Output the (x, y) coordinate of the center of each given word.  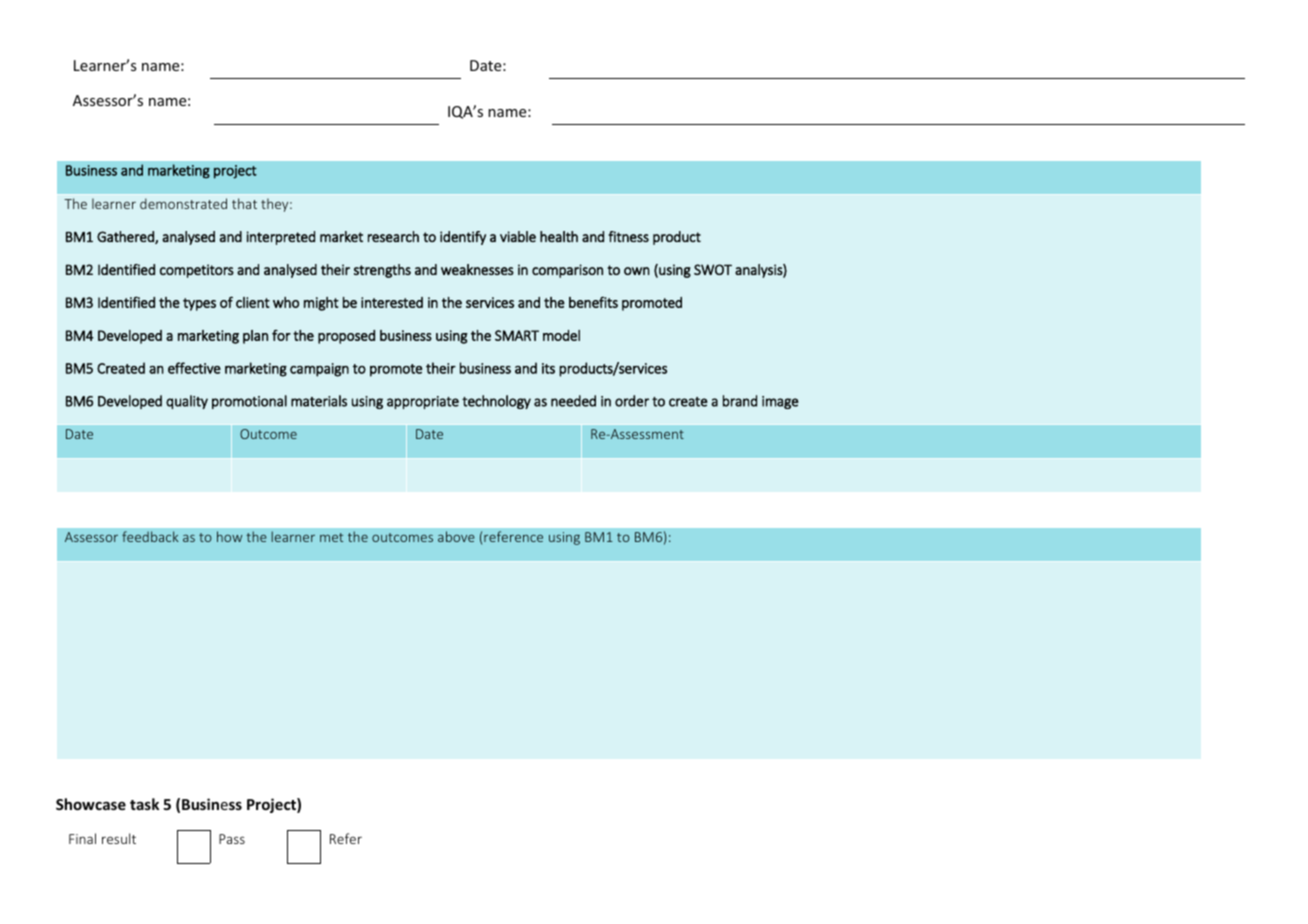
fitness (628, 236)
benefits (593, 302)
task (144, 804)
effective (194, 368)
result (119, 838)
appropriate (423, 402)
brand (740, 401)
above (456, 536)
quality (187, 402)
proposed (346, 337)
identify (463, 238)
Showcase (91, 804)
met (331, 537)
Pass (232, 839)
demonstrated (183, 203)
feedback (150, 536)
